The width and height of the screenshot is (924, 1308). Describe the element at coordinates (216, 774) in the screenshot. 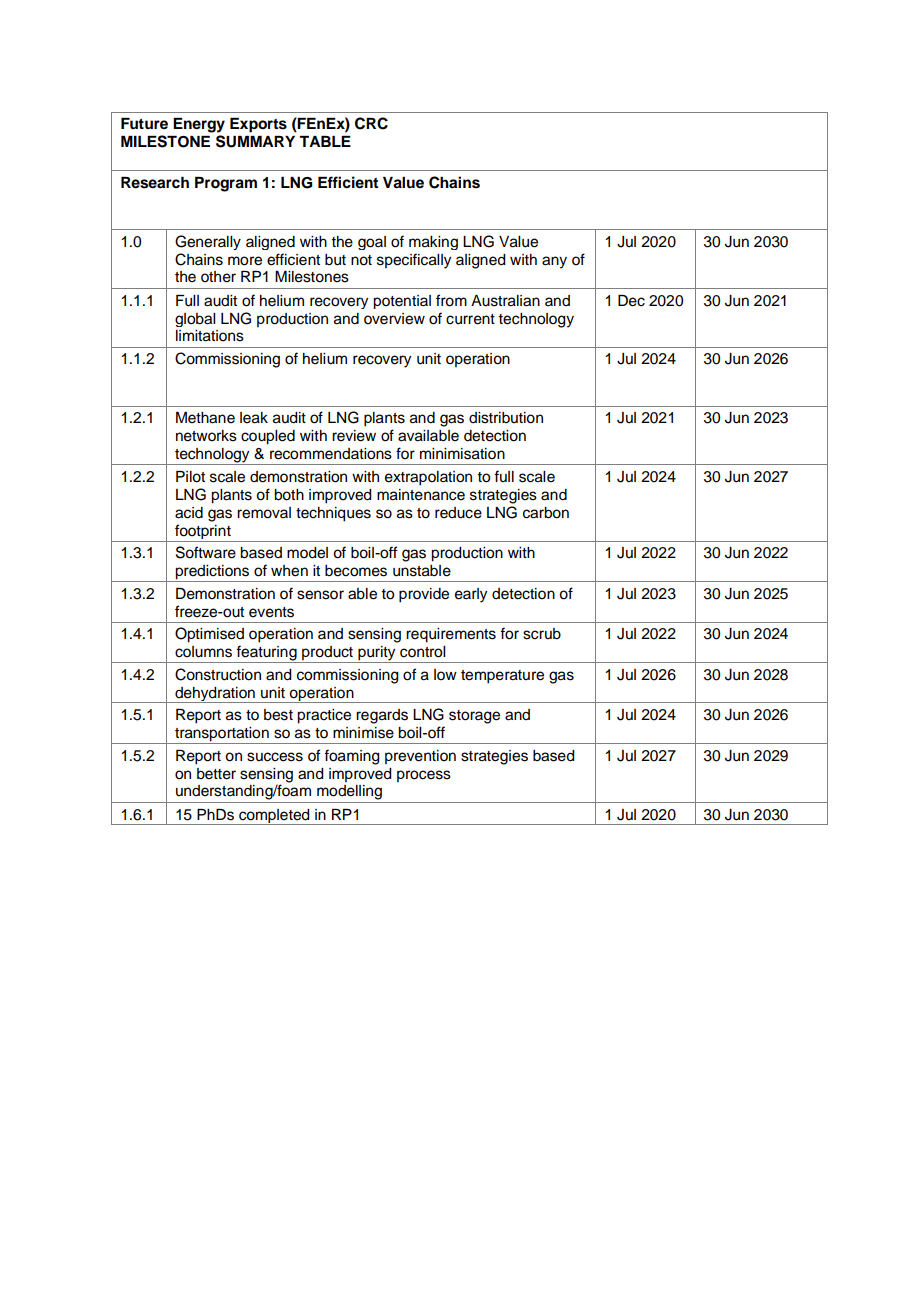

I see `better` at that location.
